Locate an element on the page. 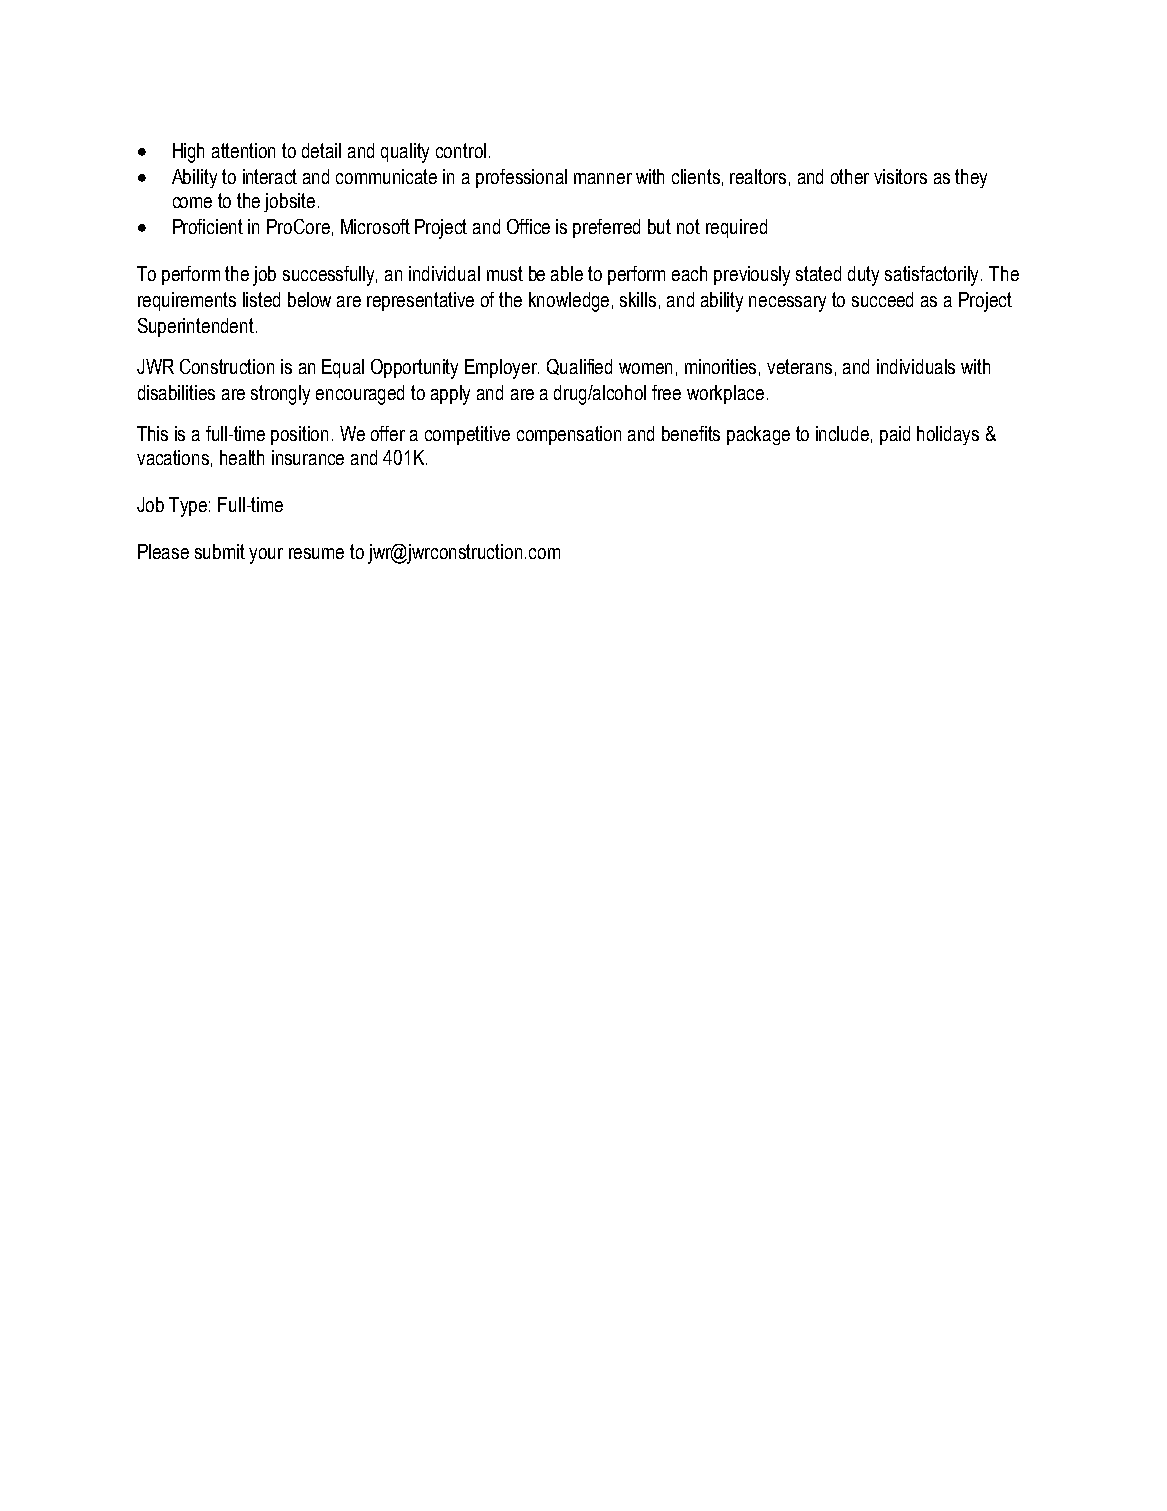 The height and width of the image is (1511, 1167). paid is located at coordinates (895, 435).
